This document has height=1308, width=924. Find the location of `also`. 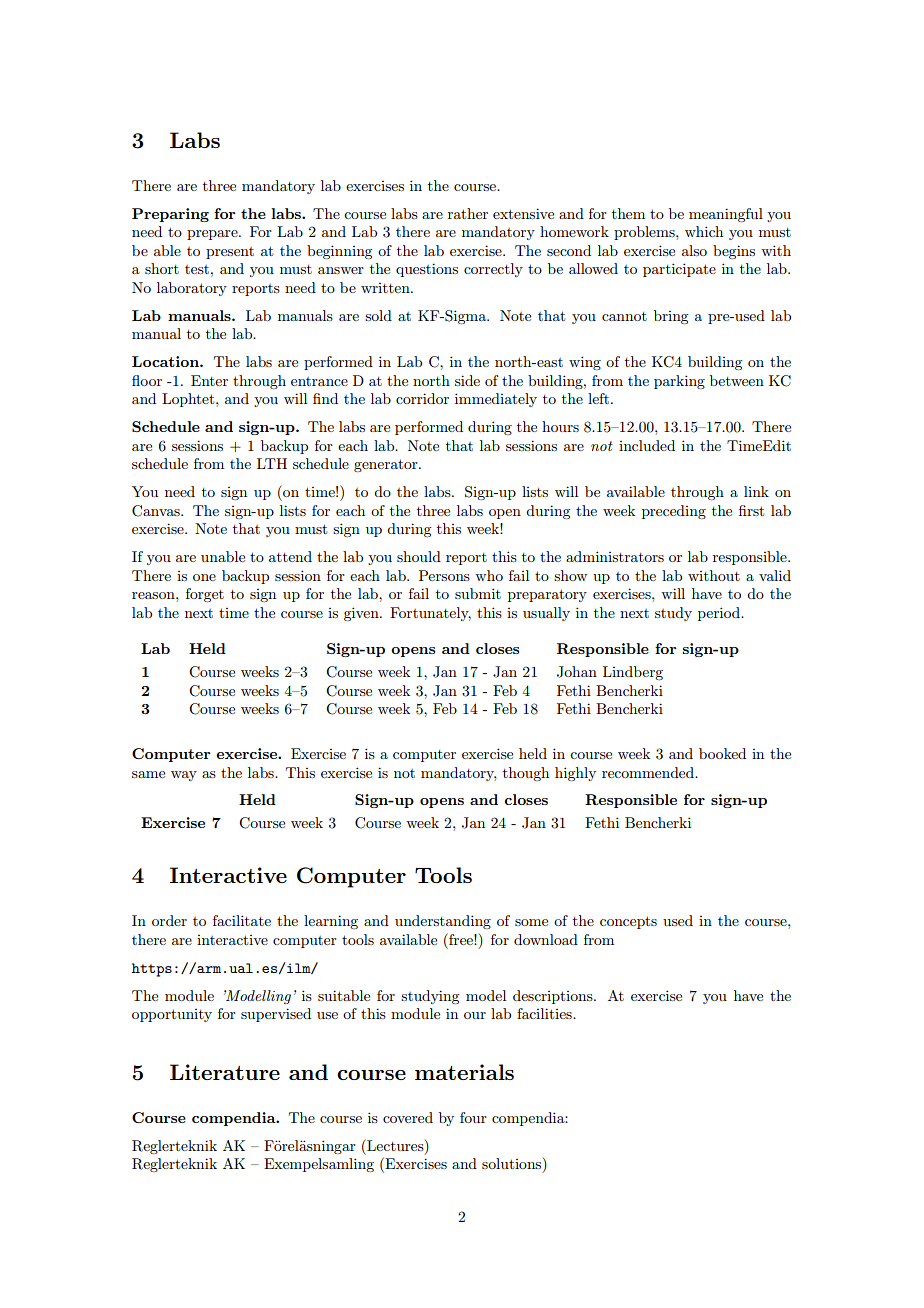

also is located at coordinates (694, 250).
